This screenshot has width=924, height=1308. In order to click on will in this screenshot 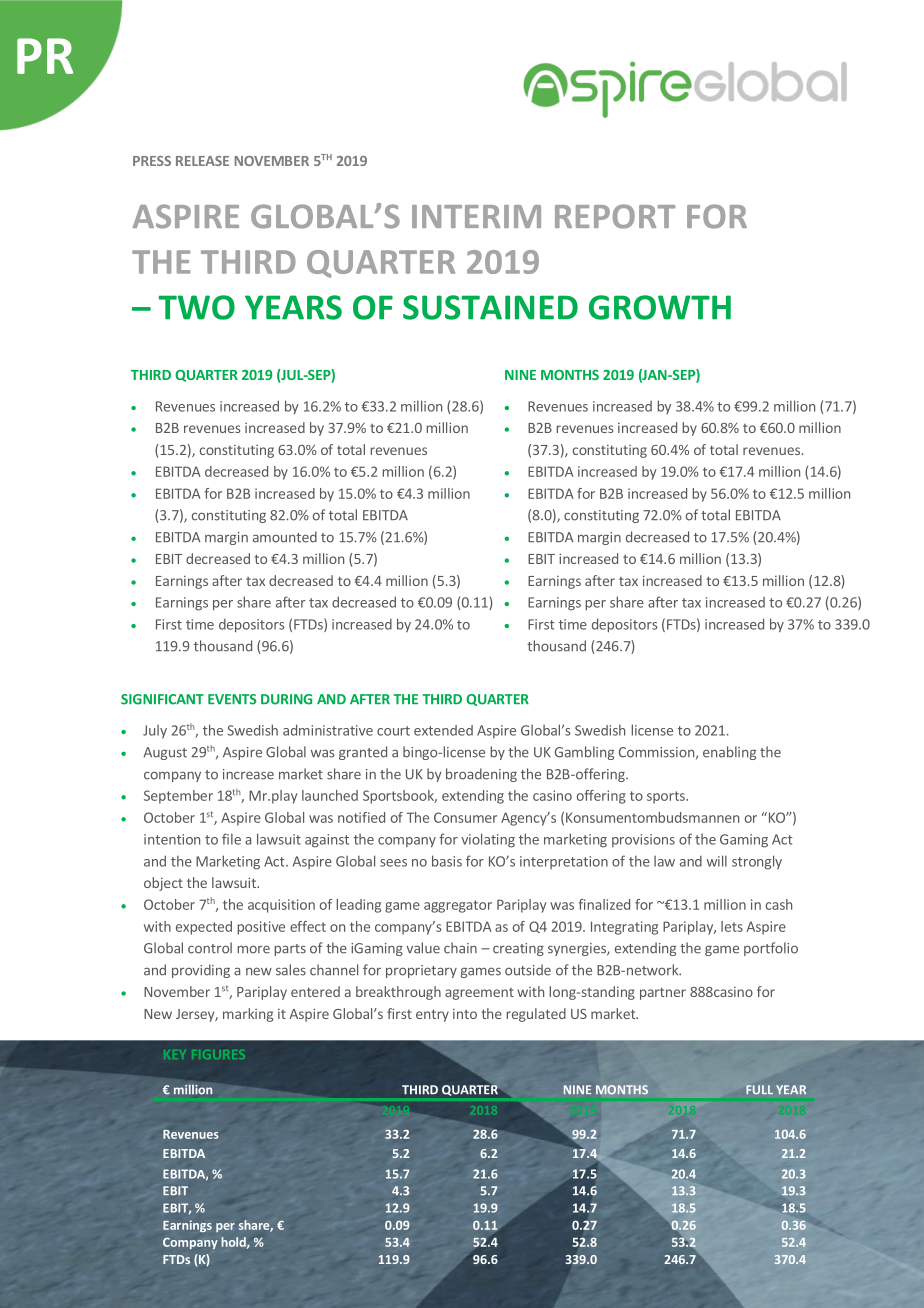, I will do `click(717, 861)`.
